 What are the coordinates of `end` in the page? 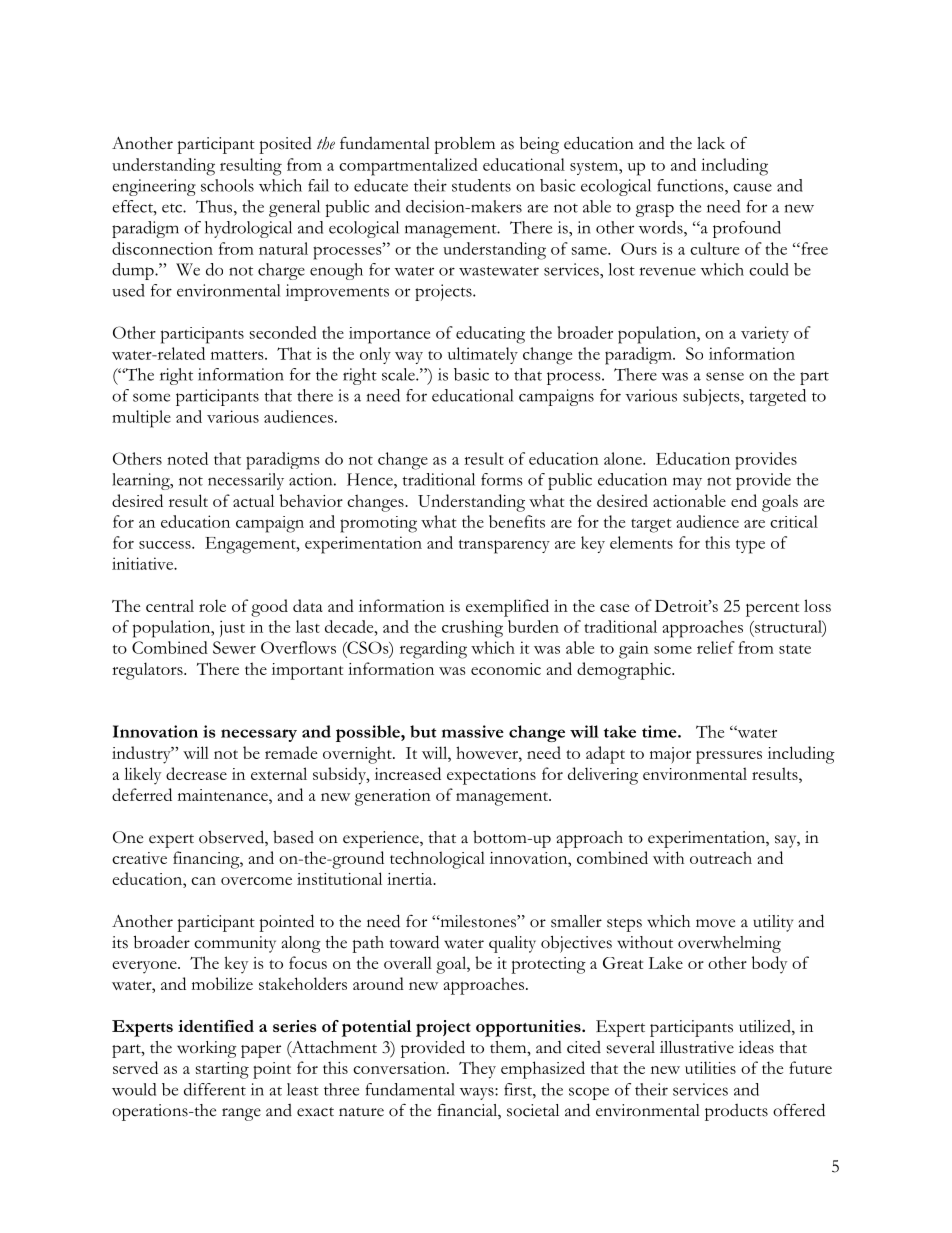 It's located at (744, 500).
